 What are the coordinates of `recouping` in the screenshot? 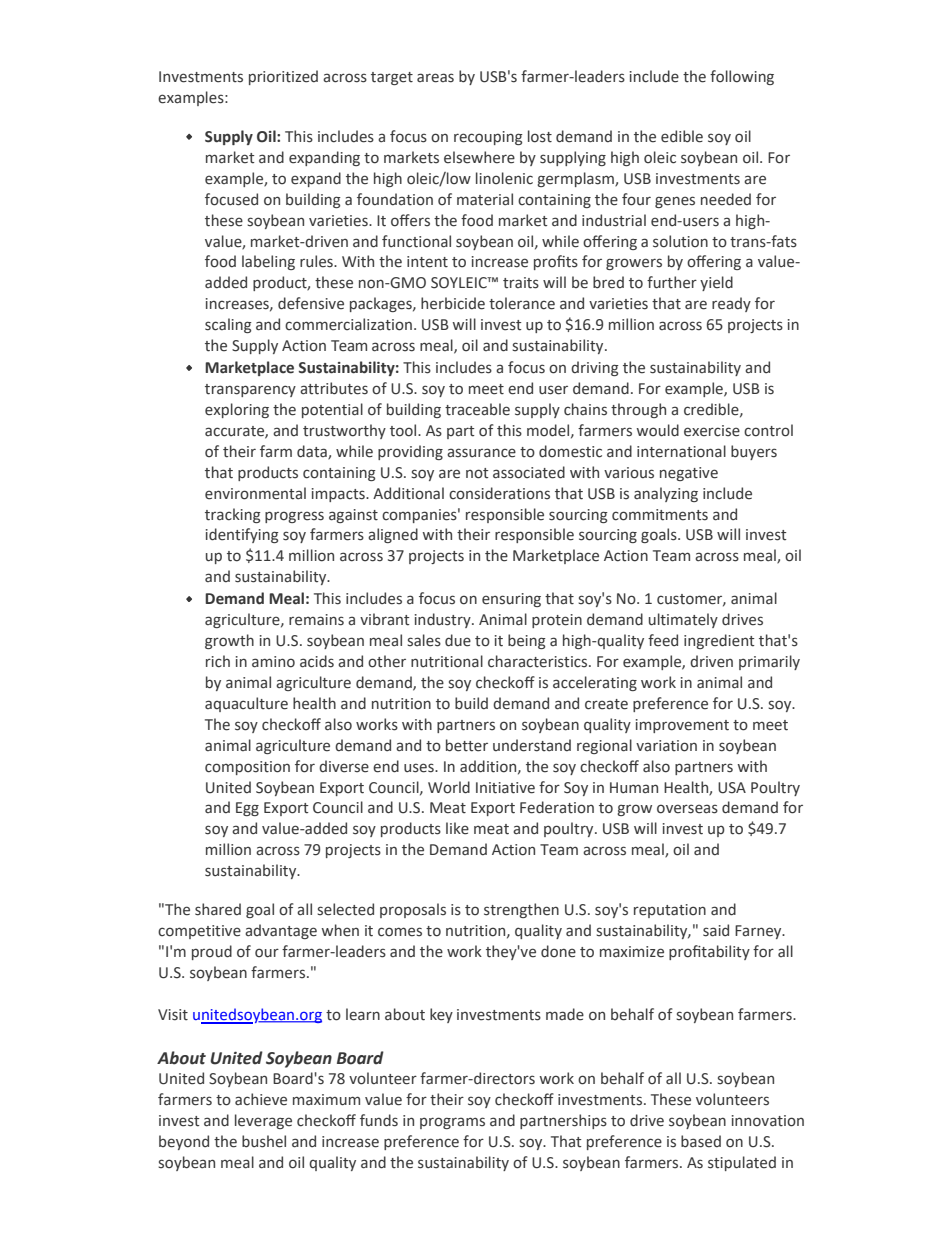 It's located at (488, 138).
